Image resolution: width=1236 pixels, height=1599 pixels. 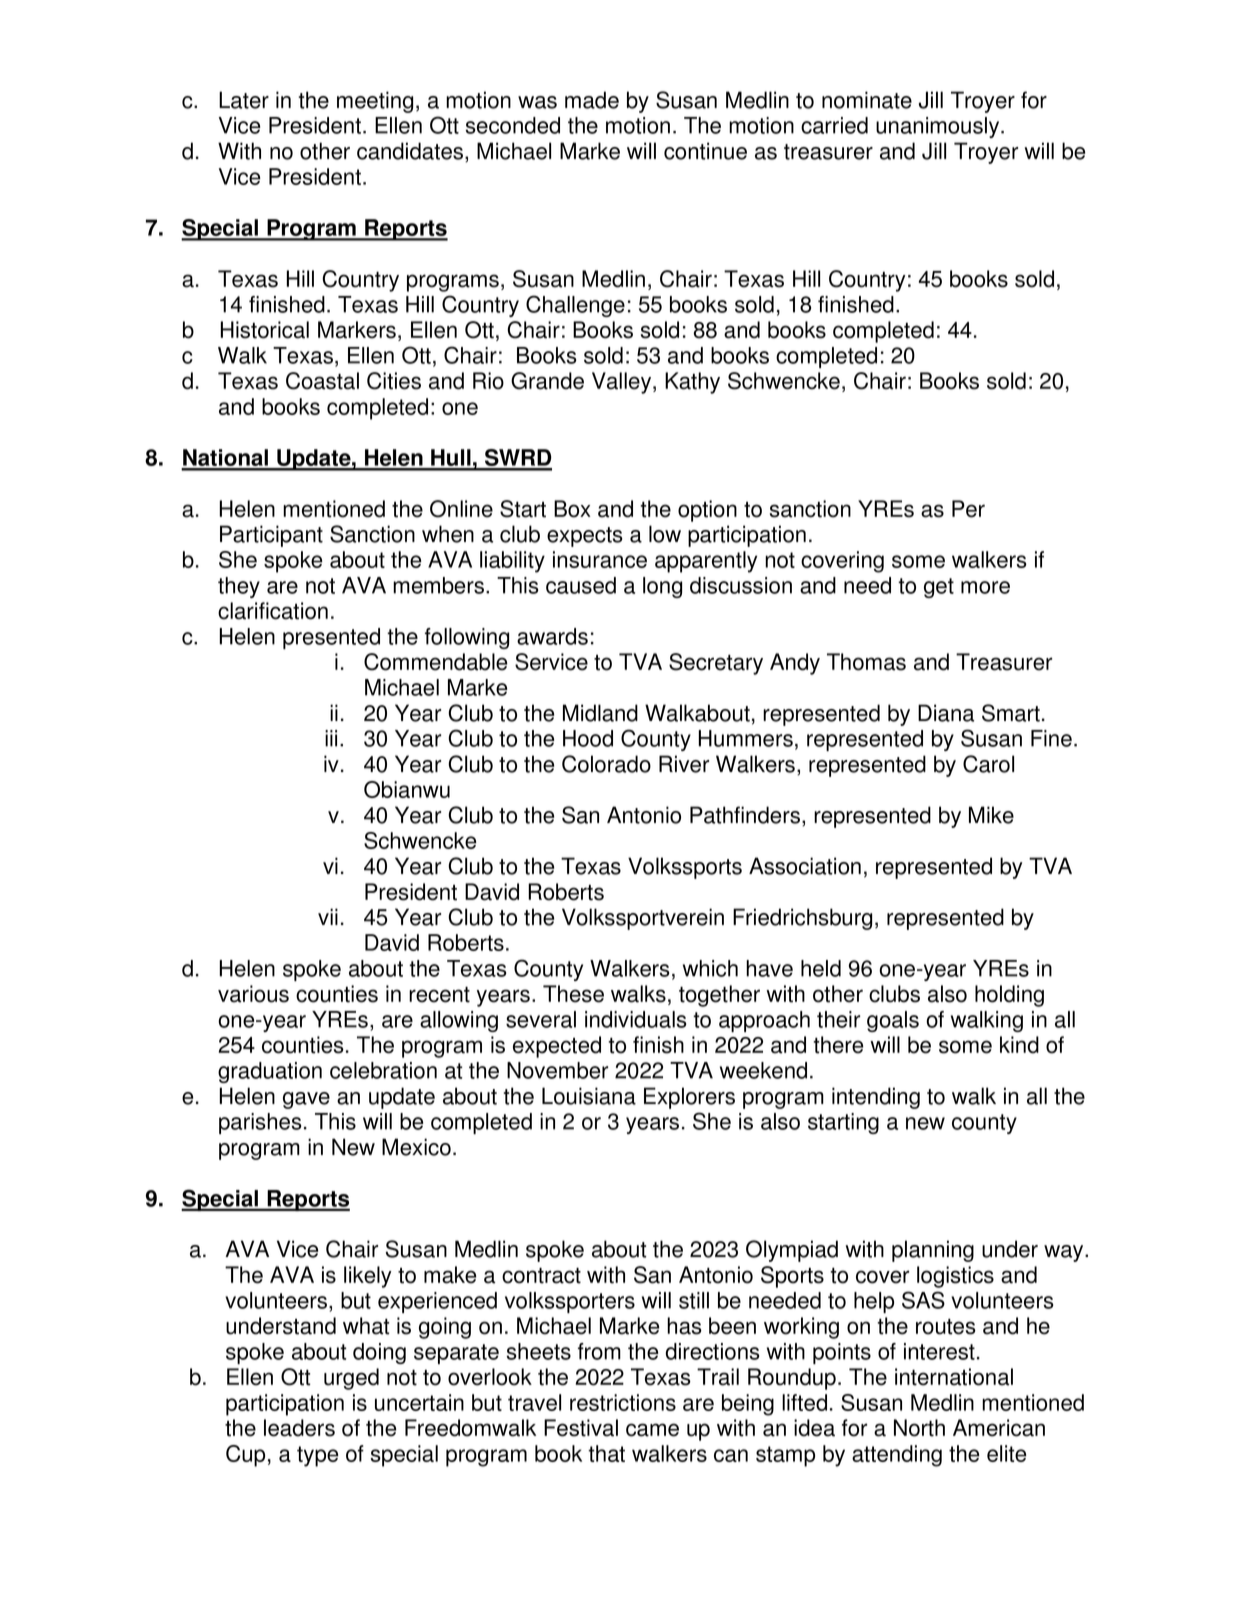 What do you see at coordinates (375, 102) in the screenshot?
I see `meeting` at bounding box center [375, 102].
